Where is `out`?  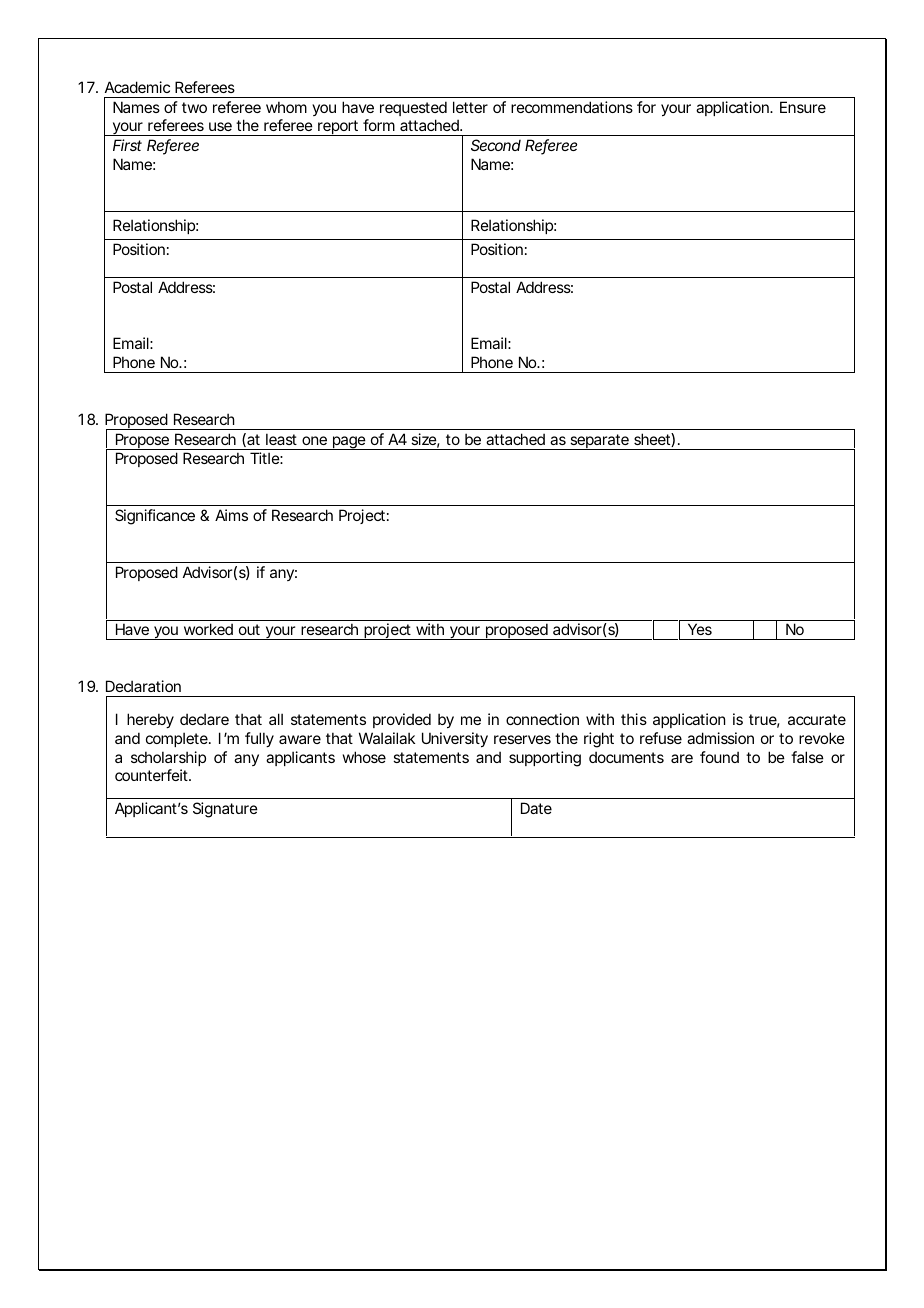
out is located at coordinates (249, 629).
